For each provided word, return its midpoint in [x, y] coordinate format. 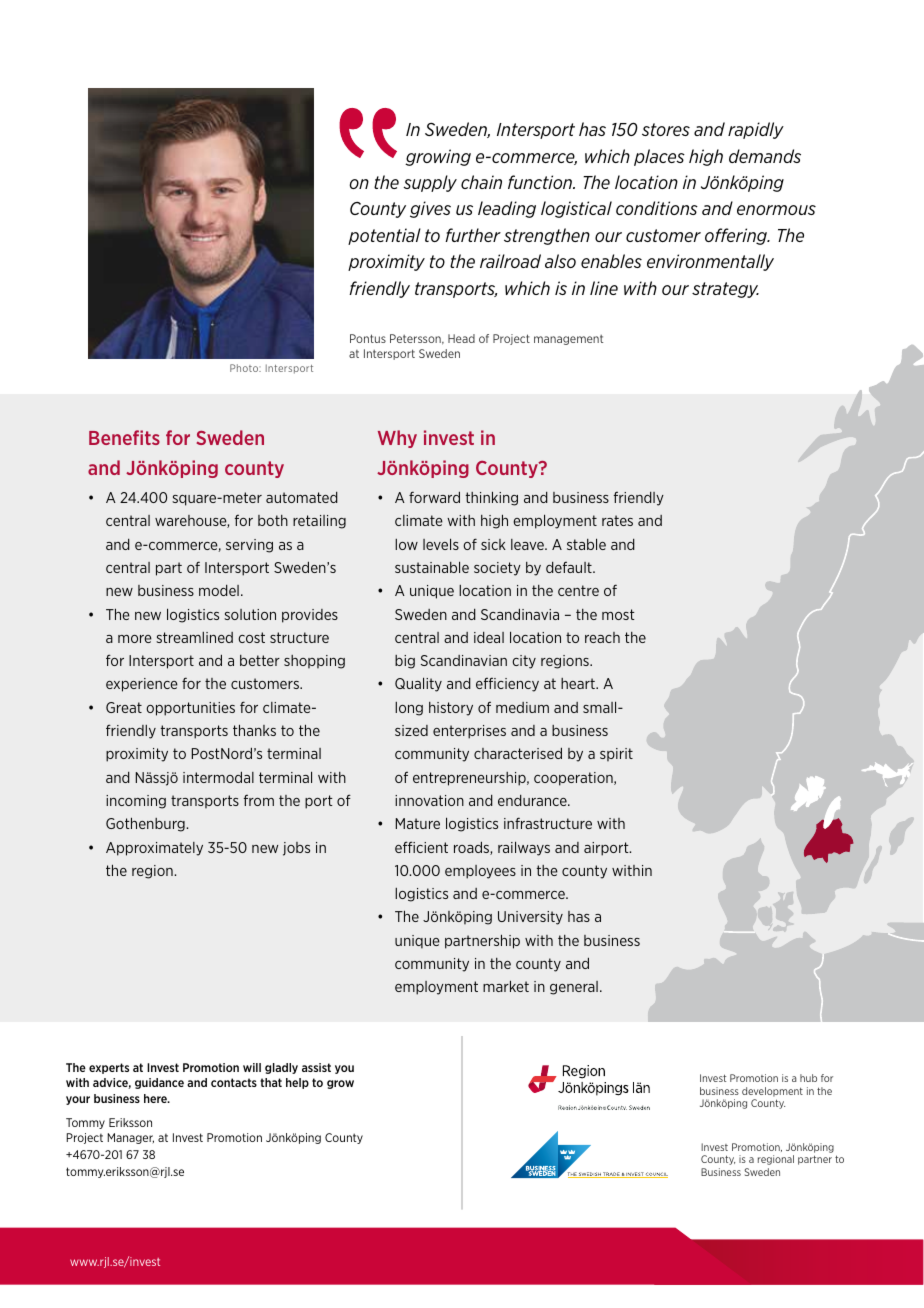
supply [430, 183]
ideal [489, 637]
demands [765, 156]
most [618, 614]
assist [316, 1067]
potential [384, 236]
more [135, 639]
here [156, 1098]
